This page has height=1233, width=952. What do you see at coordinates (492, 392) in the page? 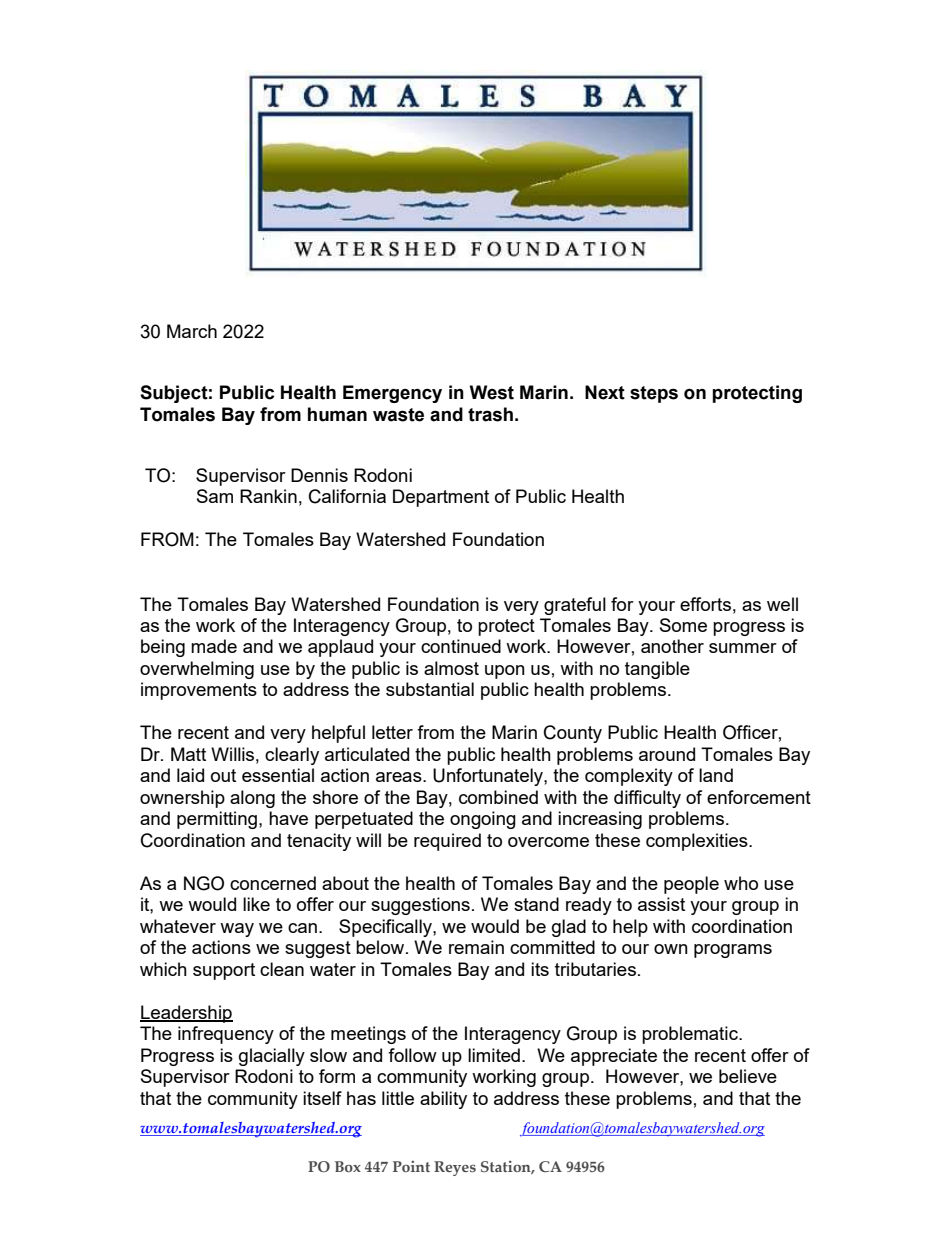
I see `West` at bounding box center [492, 392].
